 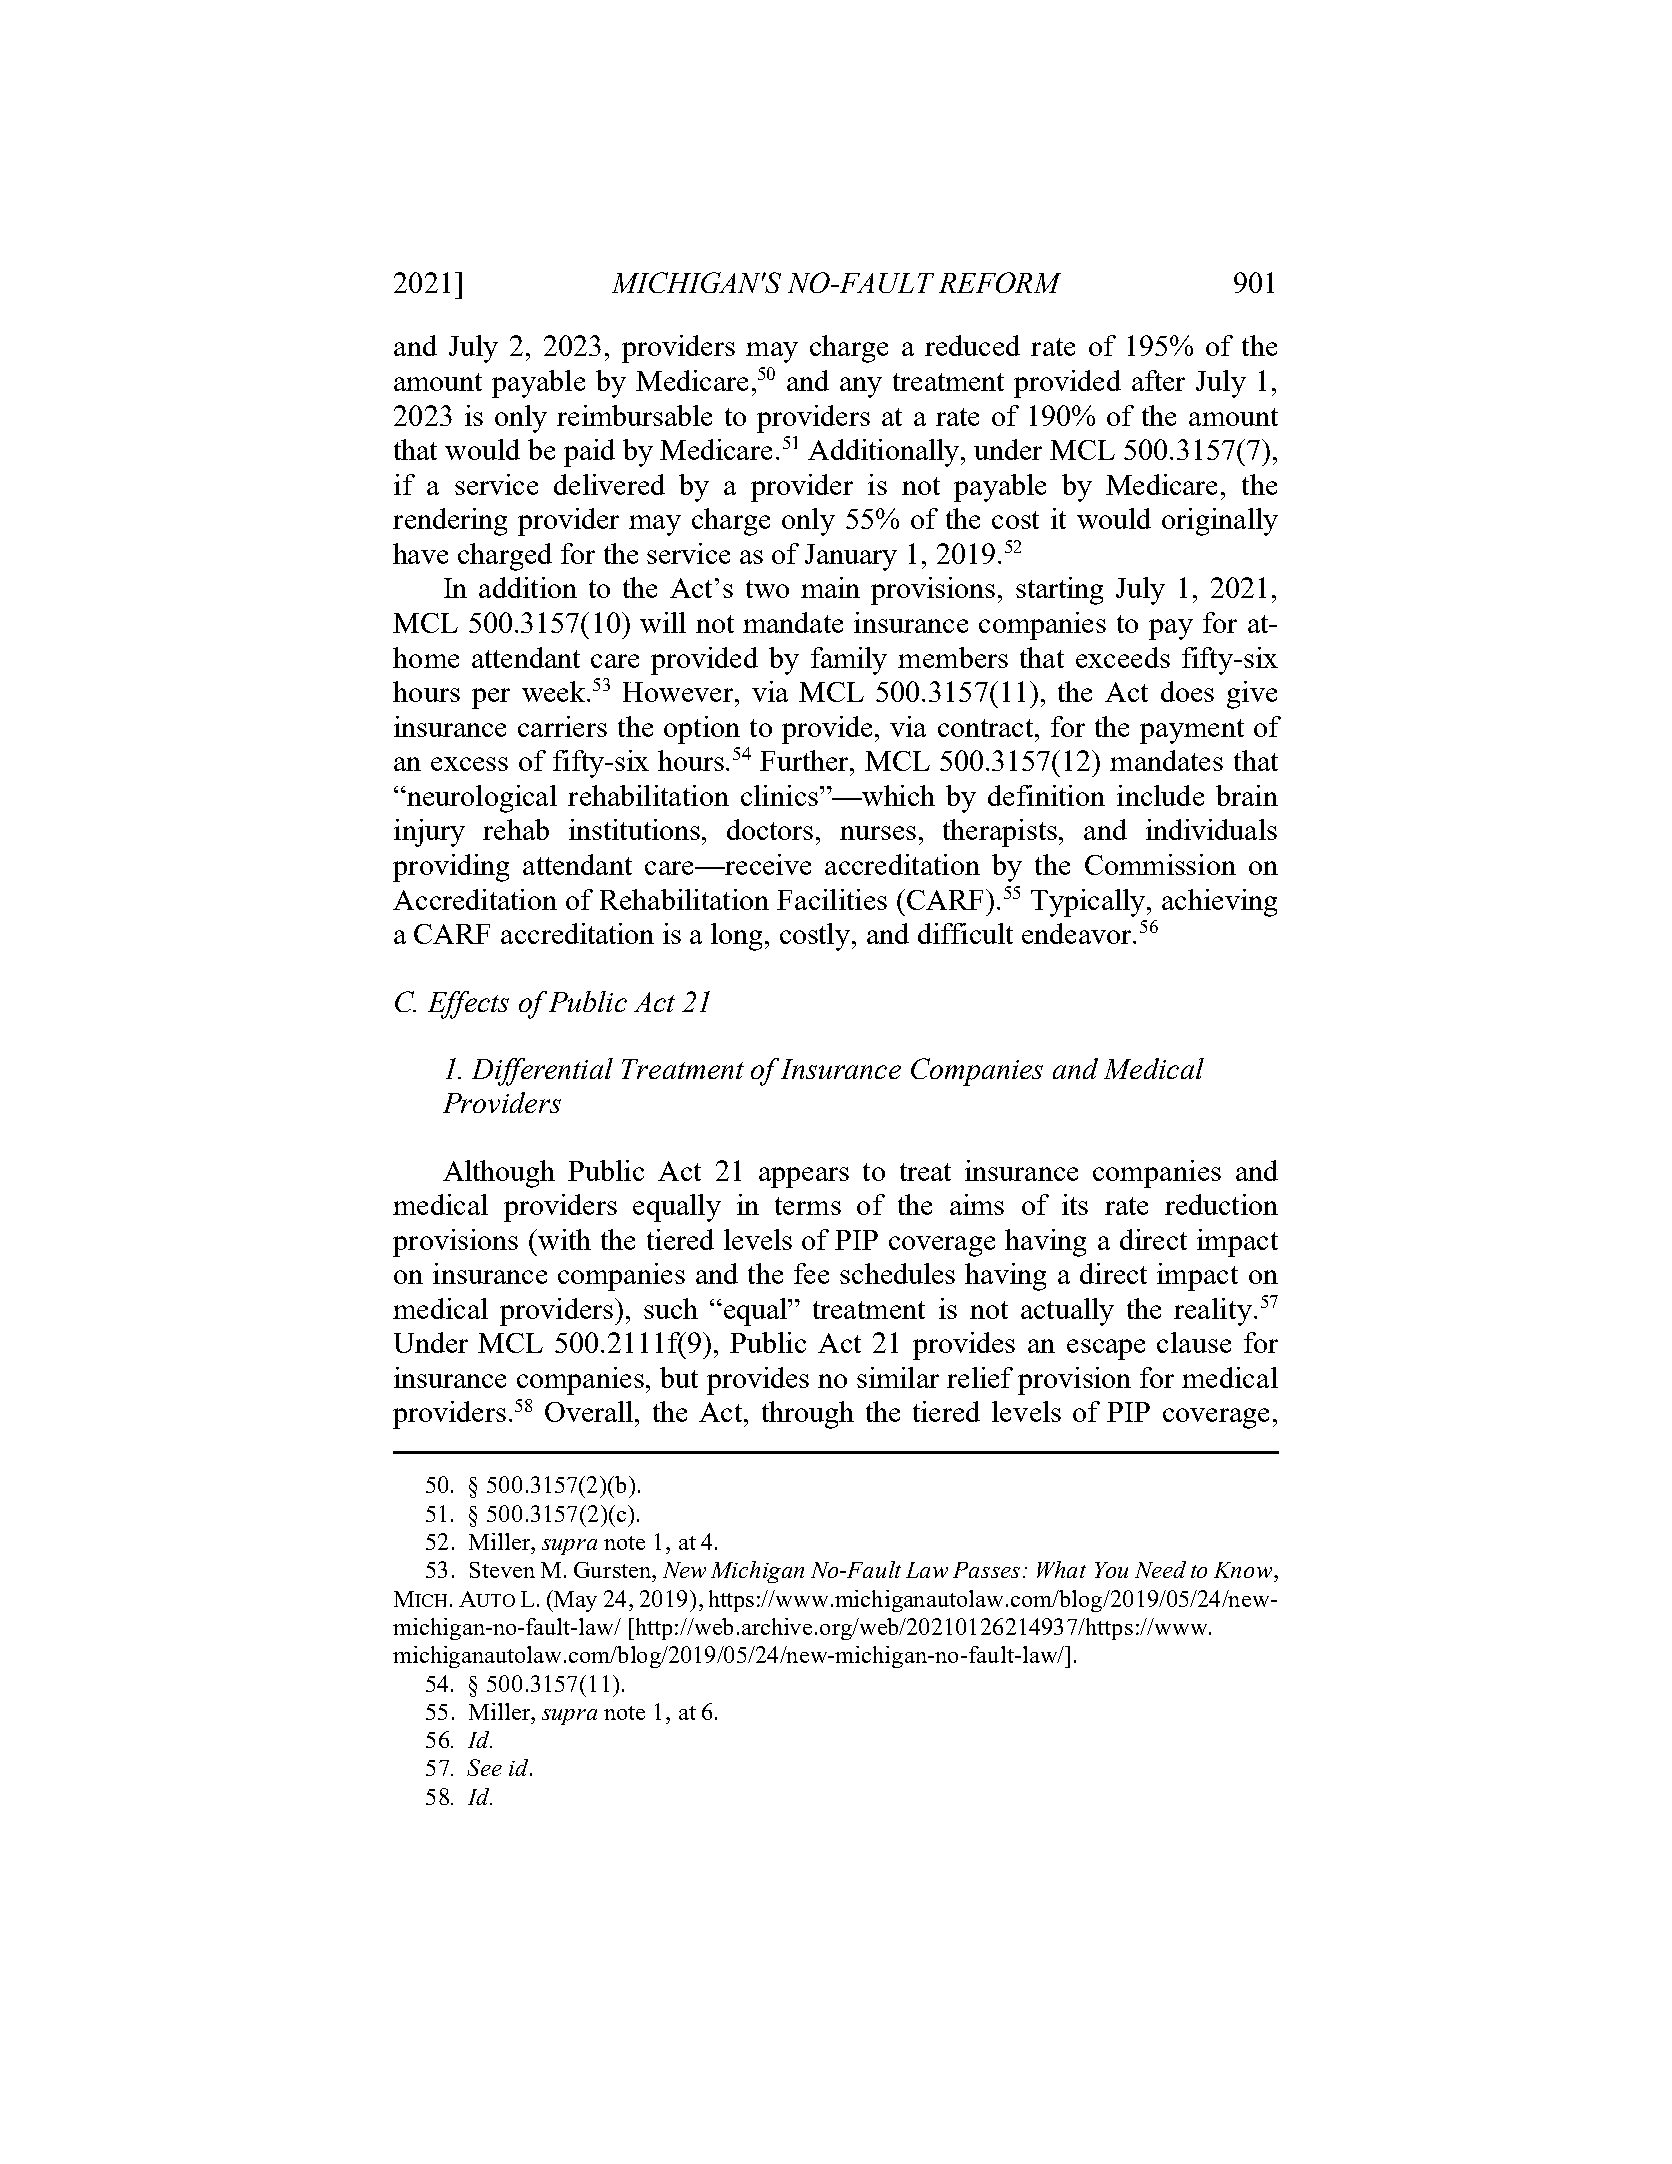 I want to click on Typically, so click(x=1089, y=903).
